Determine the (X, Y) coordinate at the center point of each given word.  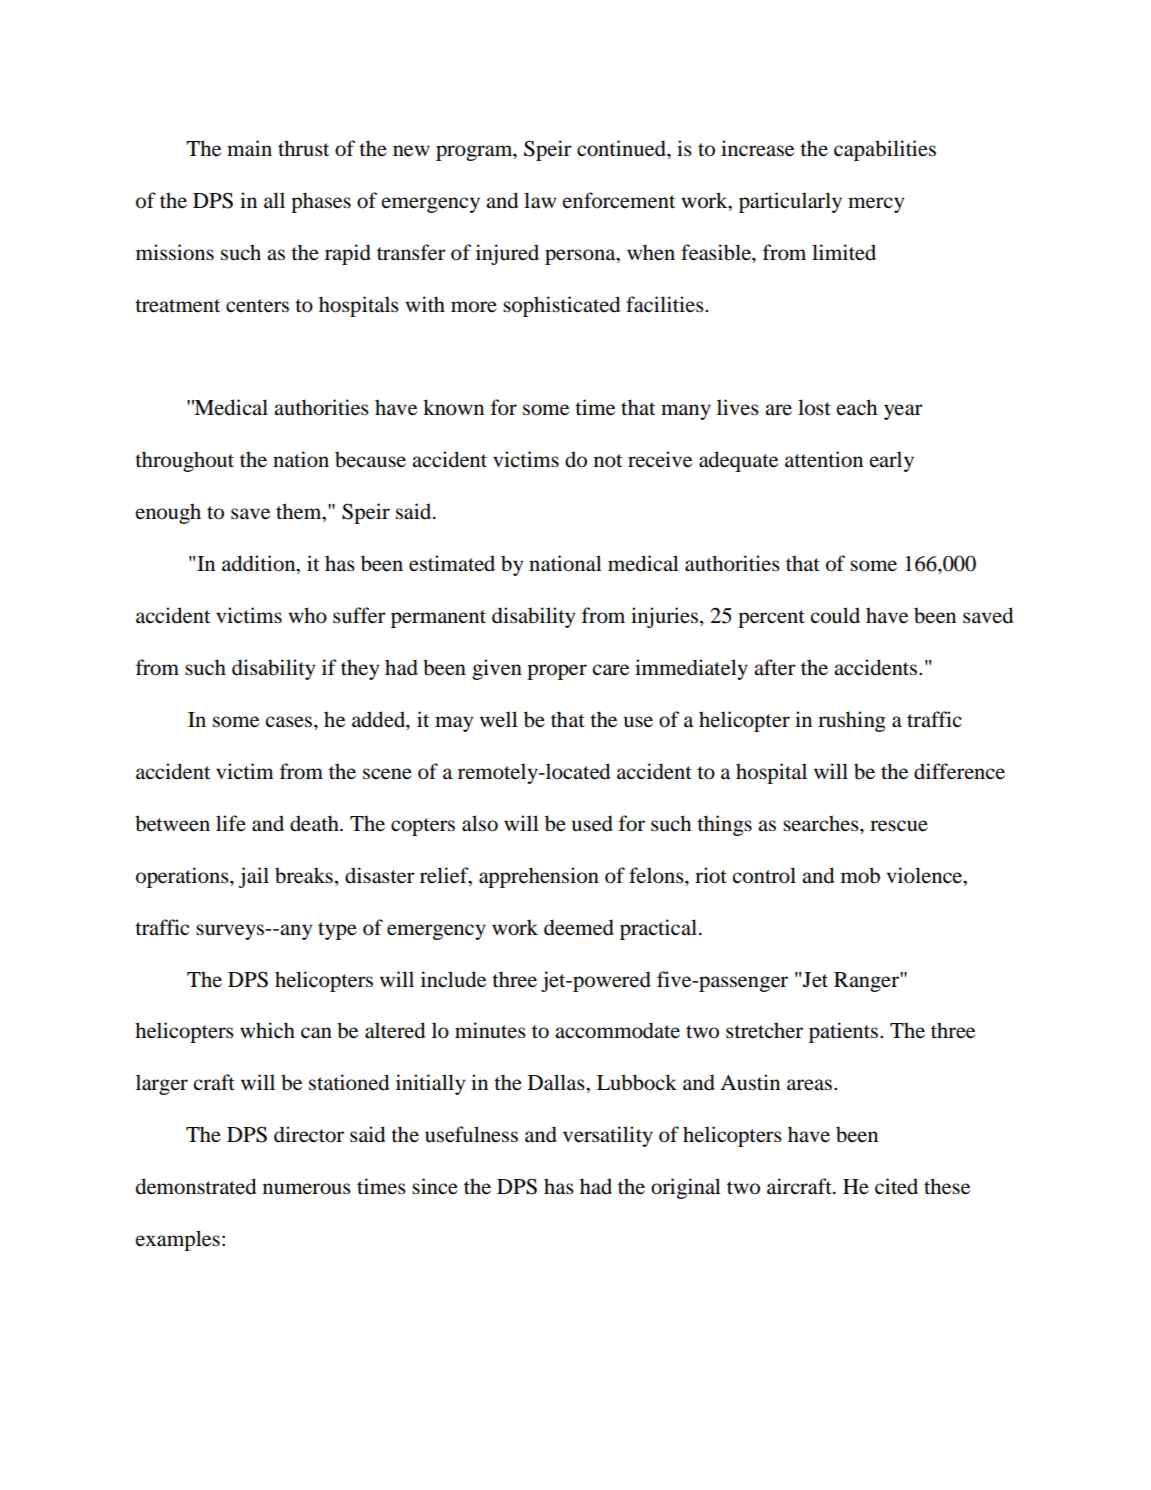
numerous (307, 1189)
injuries (664, 617)
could (835, 615)
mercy (876, 205)
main (249, 148)
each (857, 407)
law (540, 200)
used (592, 823)
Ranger (867, 982)
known (453, 407)
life (231, 823)
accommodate (617, 1030)
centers (257, 306)
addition (260, 564)
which (267, 1030)
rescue (899, 826)
